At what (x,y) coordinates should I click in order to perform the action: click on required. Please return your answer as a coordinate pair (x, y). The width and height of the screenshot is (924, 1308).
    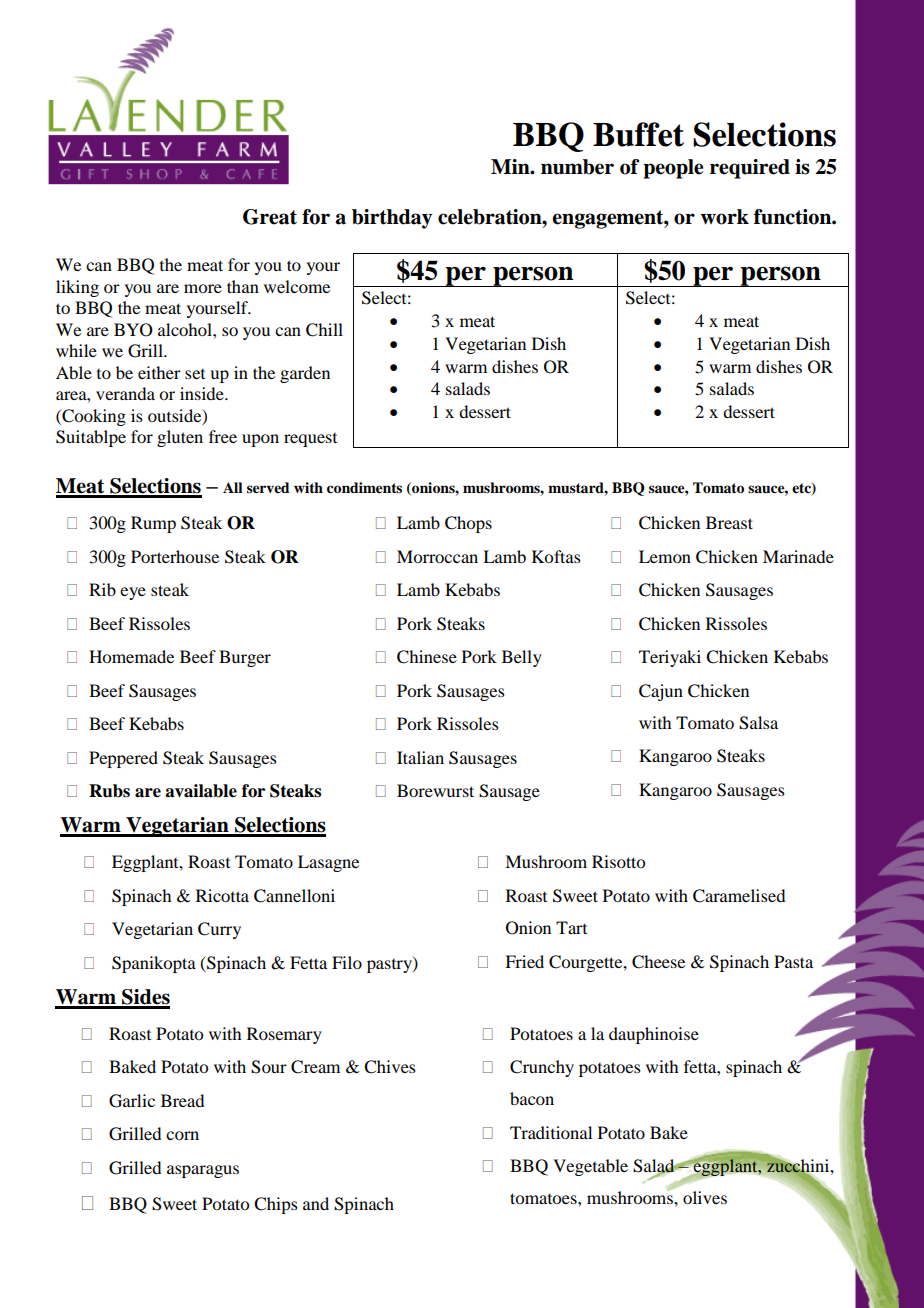
    Looking at the image, I should click on (750, 169).
